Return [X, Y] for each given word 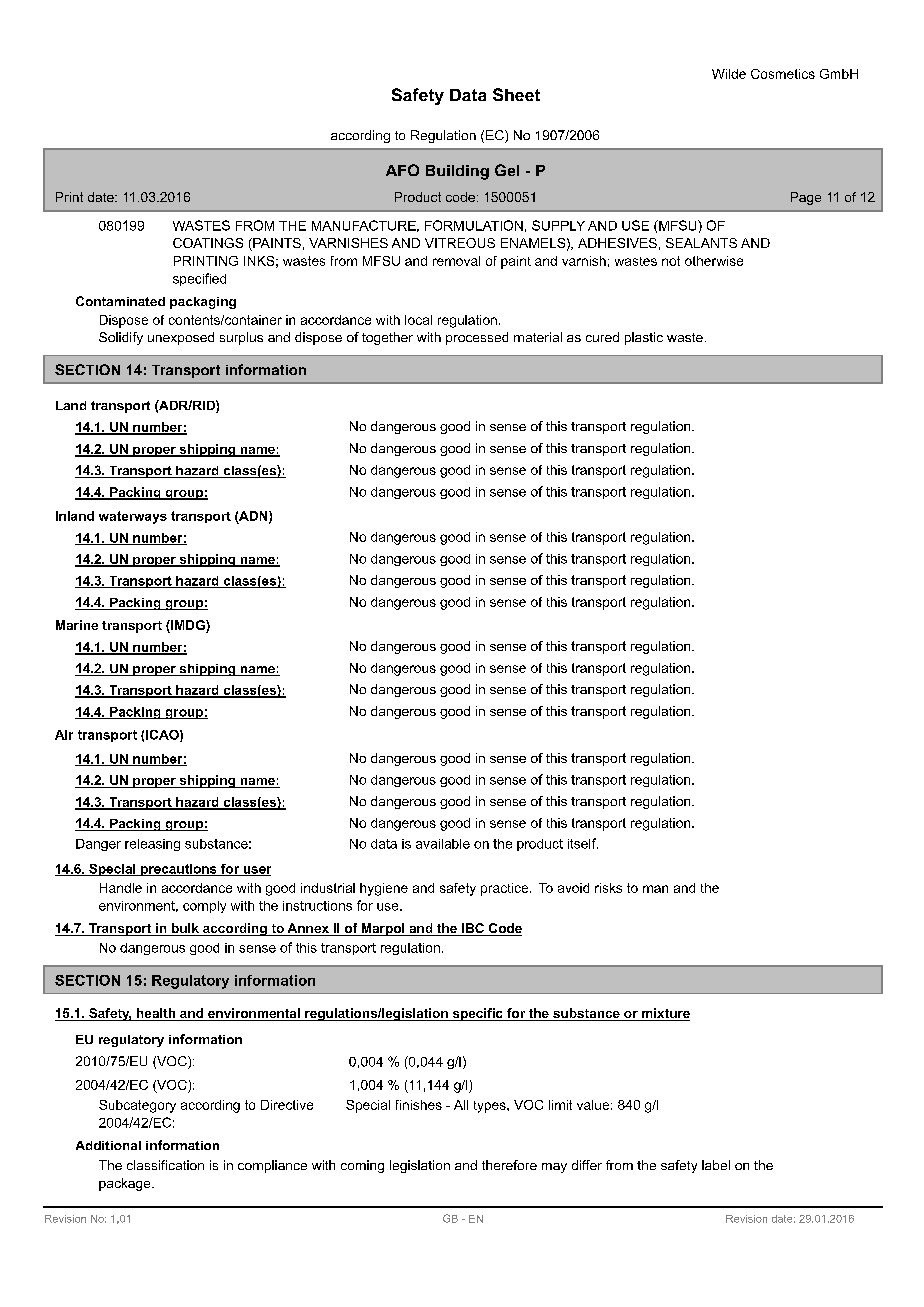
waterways [133, 517]
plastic [644, 338]
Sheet [516, 94]
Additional [108, 1145]
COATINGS [208, 243]
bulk [185, 929]
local [418, 320]
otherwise [714, 261]
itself [583, 843]
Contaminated [120, 301]
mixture [665, 1014]
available [443, 844]
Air [64, 735]
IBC [473, 929]
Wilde [729, 74]
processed [477, 338]
